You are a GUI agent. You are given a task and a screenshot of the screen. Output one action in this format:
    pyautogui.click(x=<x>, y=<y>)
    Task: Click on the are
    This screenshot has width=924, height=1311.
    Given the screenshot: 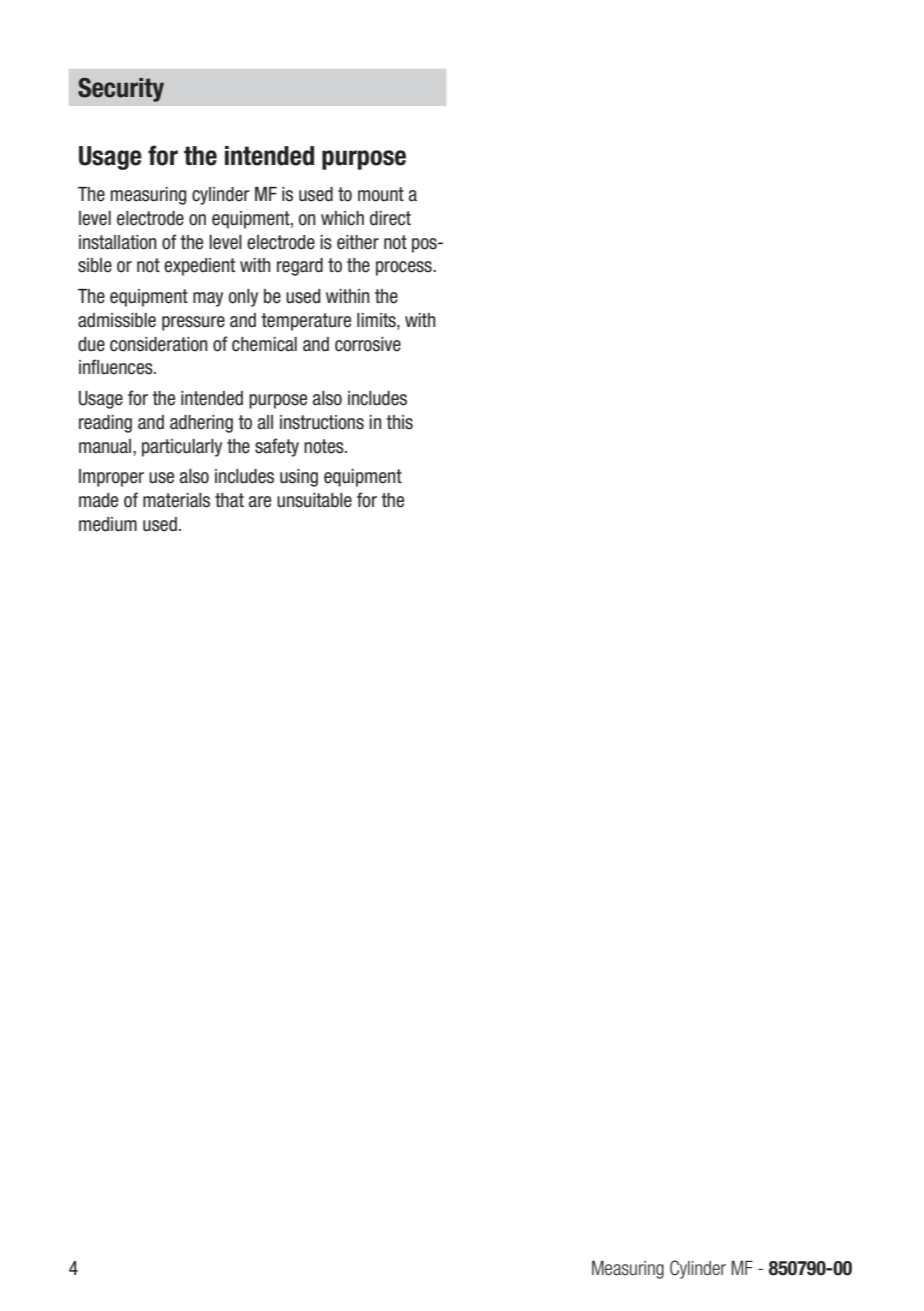 What is the action you would take?
    pyautogui.click(x=260, y=502)
